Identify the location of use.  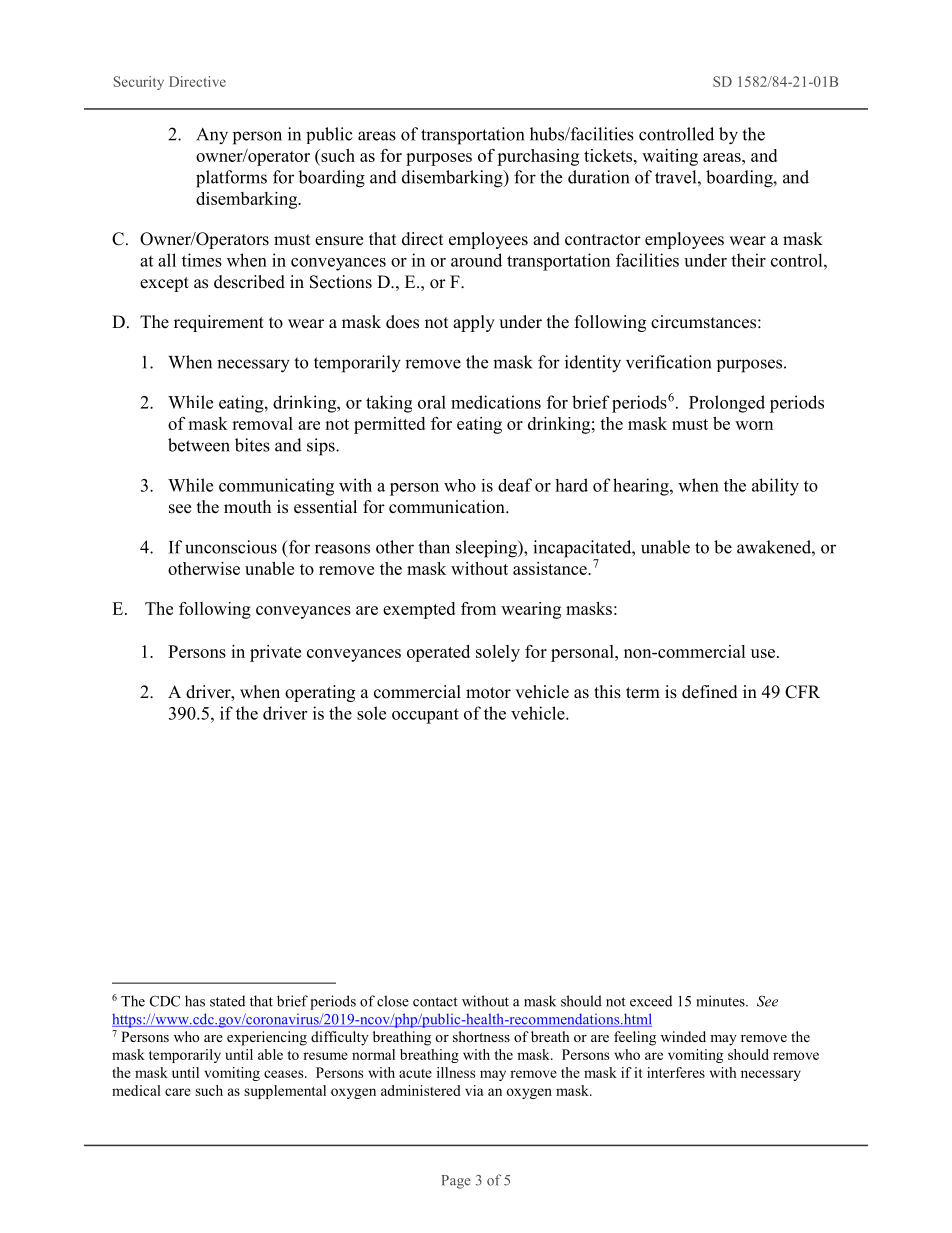
(763, 653).
